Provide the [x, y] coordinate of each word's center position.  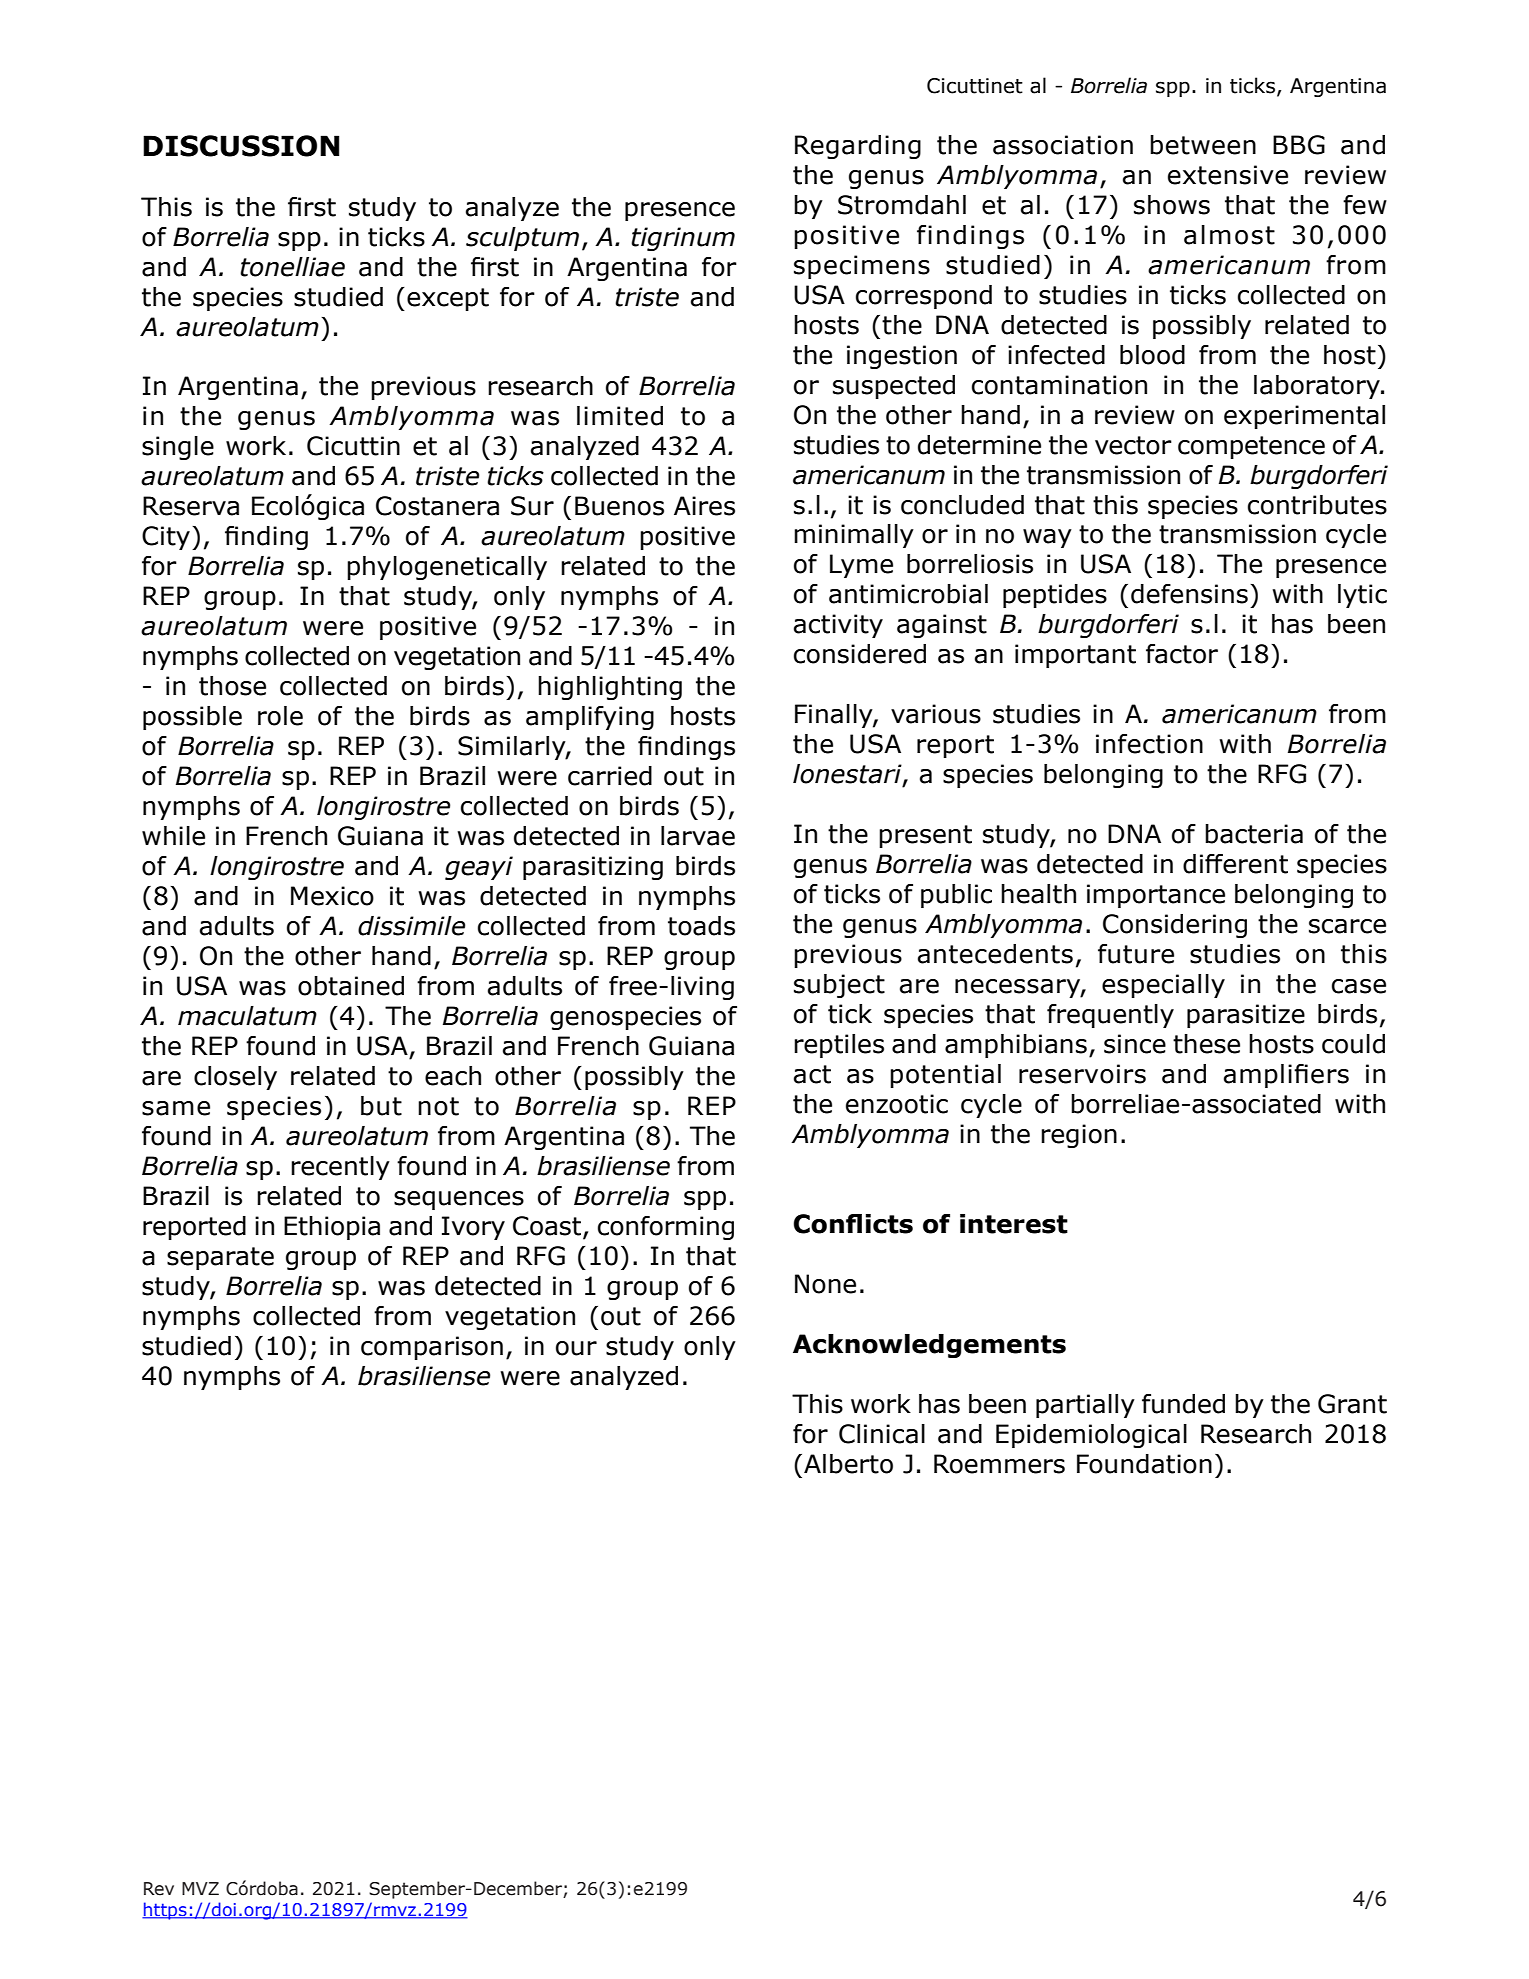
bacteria [1254, 834]
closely [235, 1078]
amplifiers [1286, 1076]
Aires [704, 506]
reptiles [839, 1046]
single [178, 448]
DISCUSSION [241, 146]
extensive [1228, 175]
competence [1251, 447]
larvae [698, 836]
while [173, 836]
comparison [432, 1348]
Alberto [848, 1464]
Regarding [858, 147]
